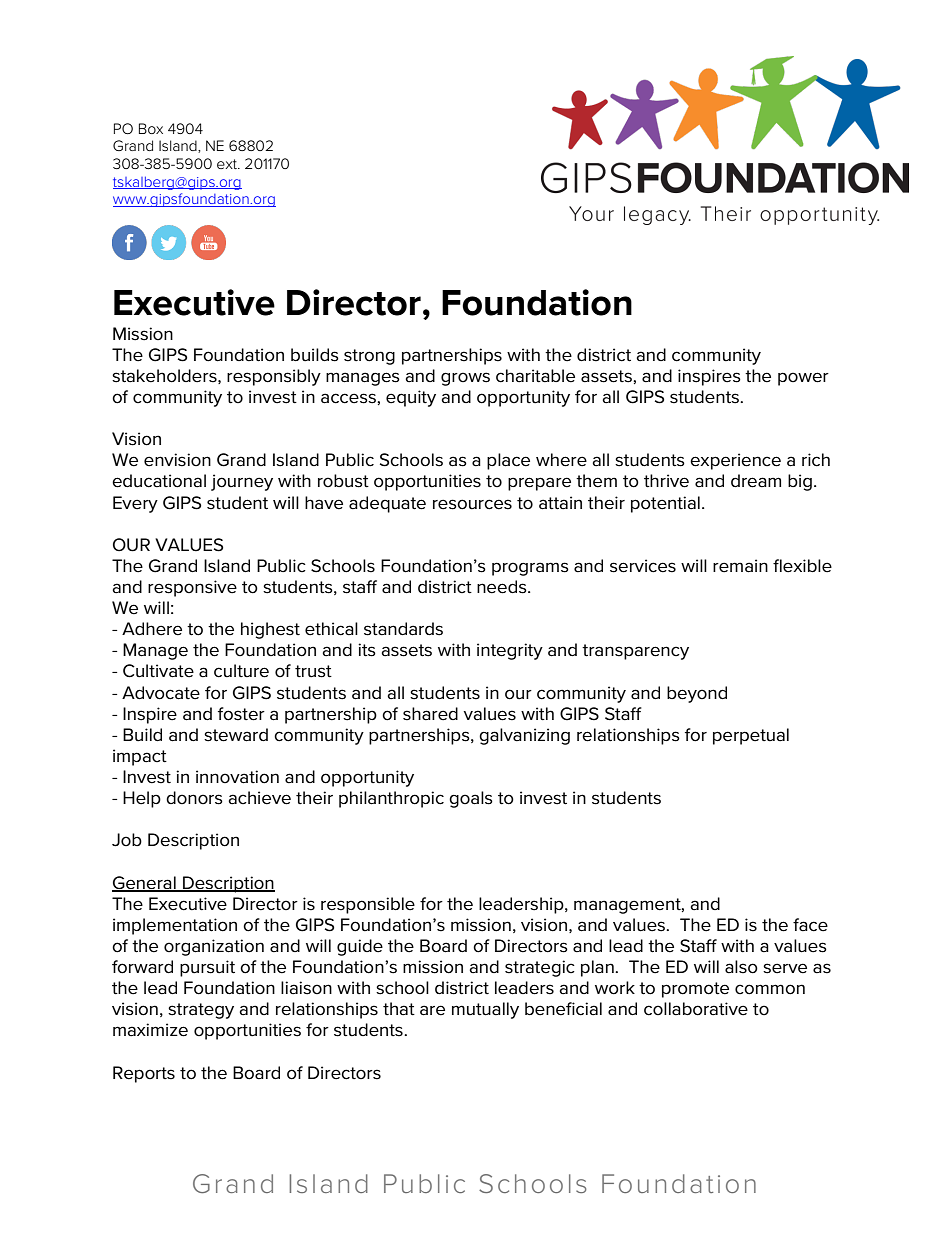  What do you see at coordinates (192, 588) in the screenshot?
I see `responsive` at bounding box center [192, 588].
